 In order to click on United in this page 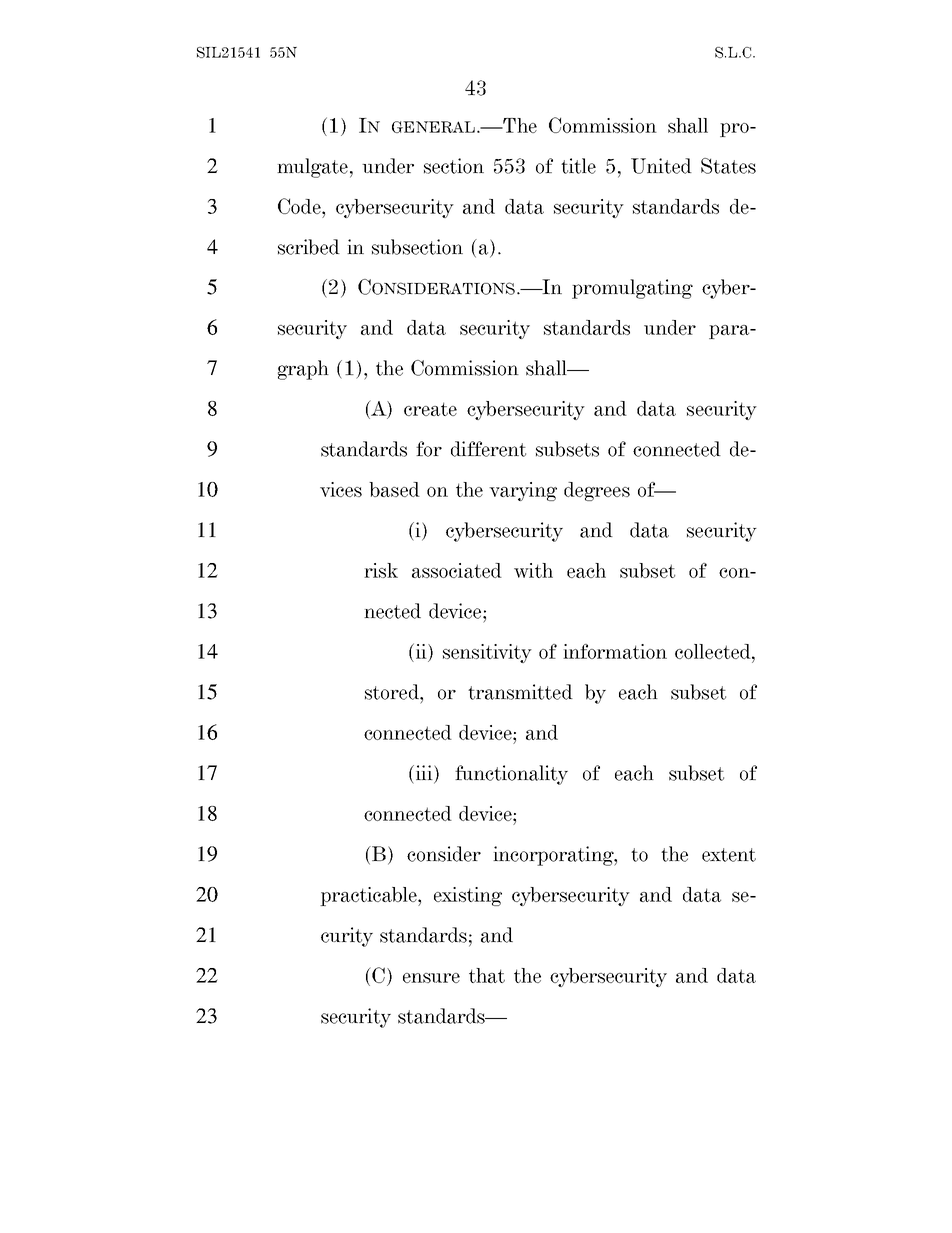, I will do `click(661, 166)`.
